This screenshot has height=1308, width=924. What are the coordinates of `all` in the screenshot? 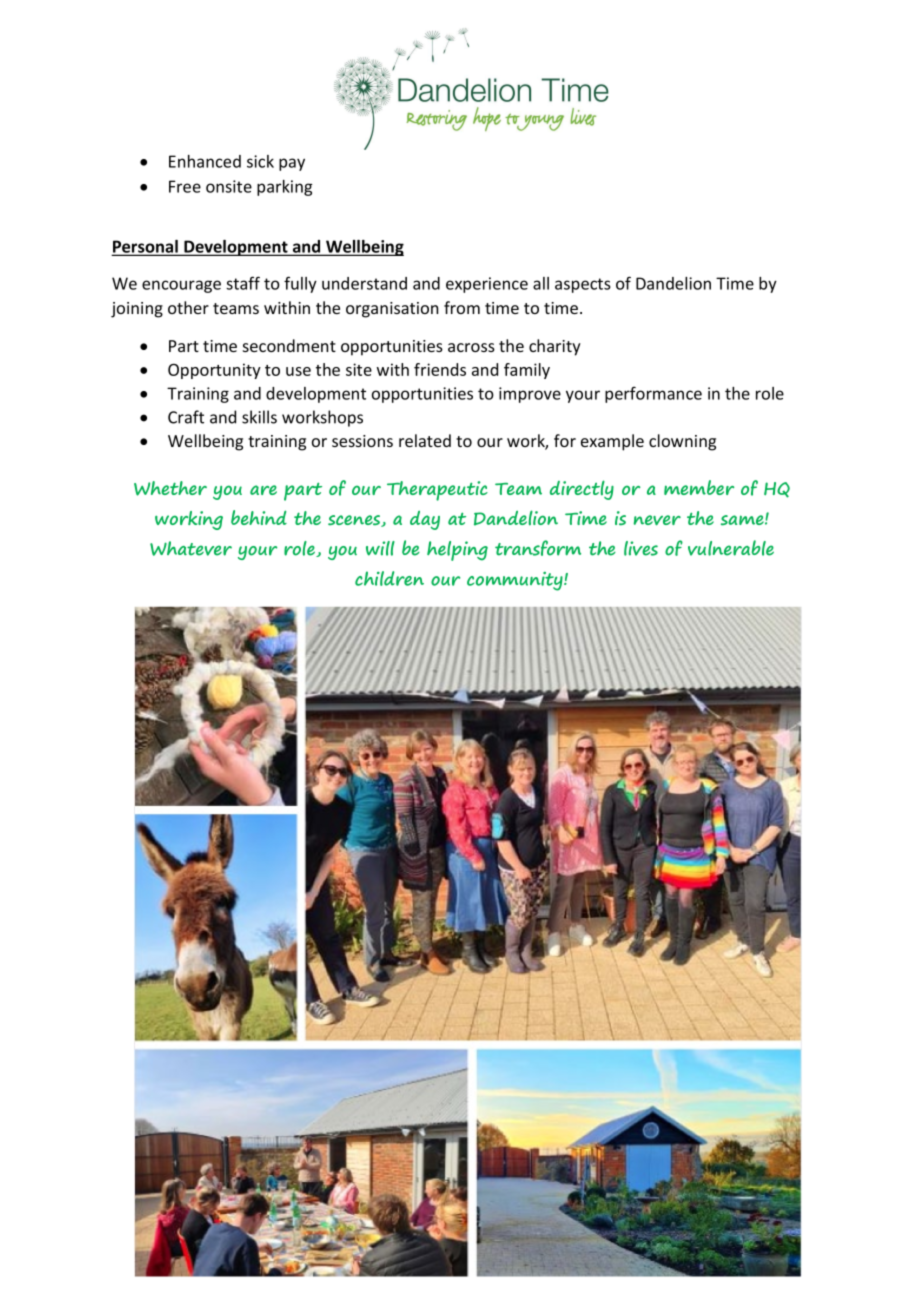 It's located at (541, 283).
